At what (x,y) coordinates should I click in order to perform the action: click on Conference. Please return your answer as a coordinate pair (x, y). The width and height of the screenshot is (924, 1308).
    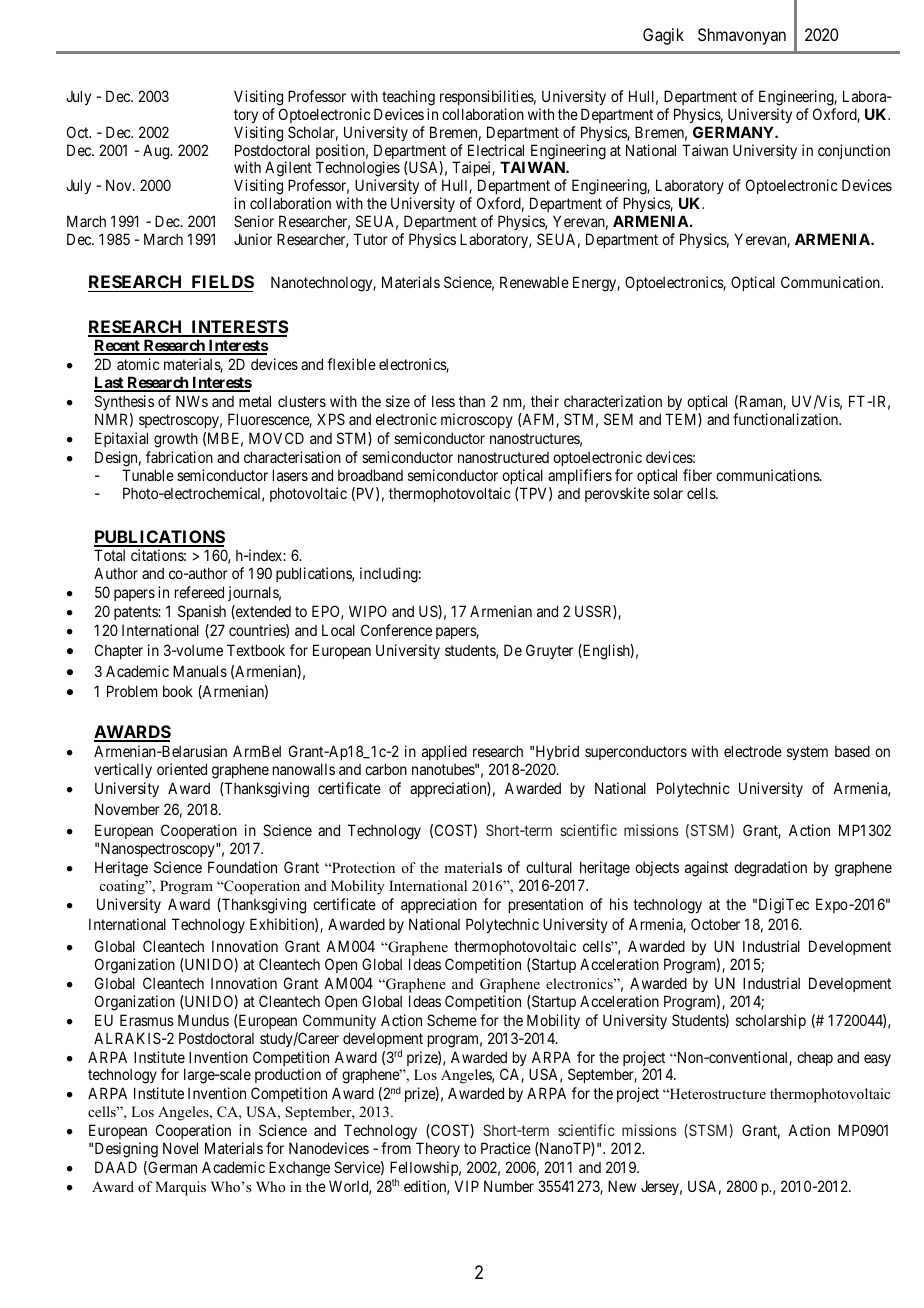
    Looking at the image, I should click on (396, 630).
